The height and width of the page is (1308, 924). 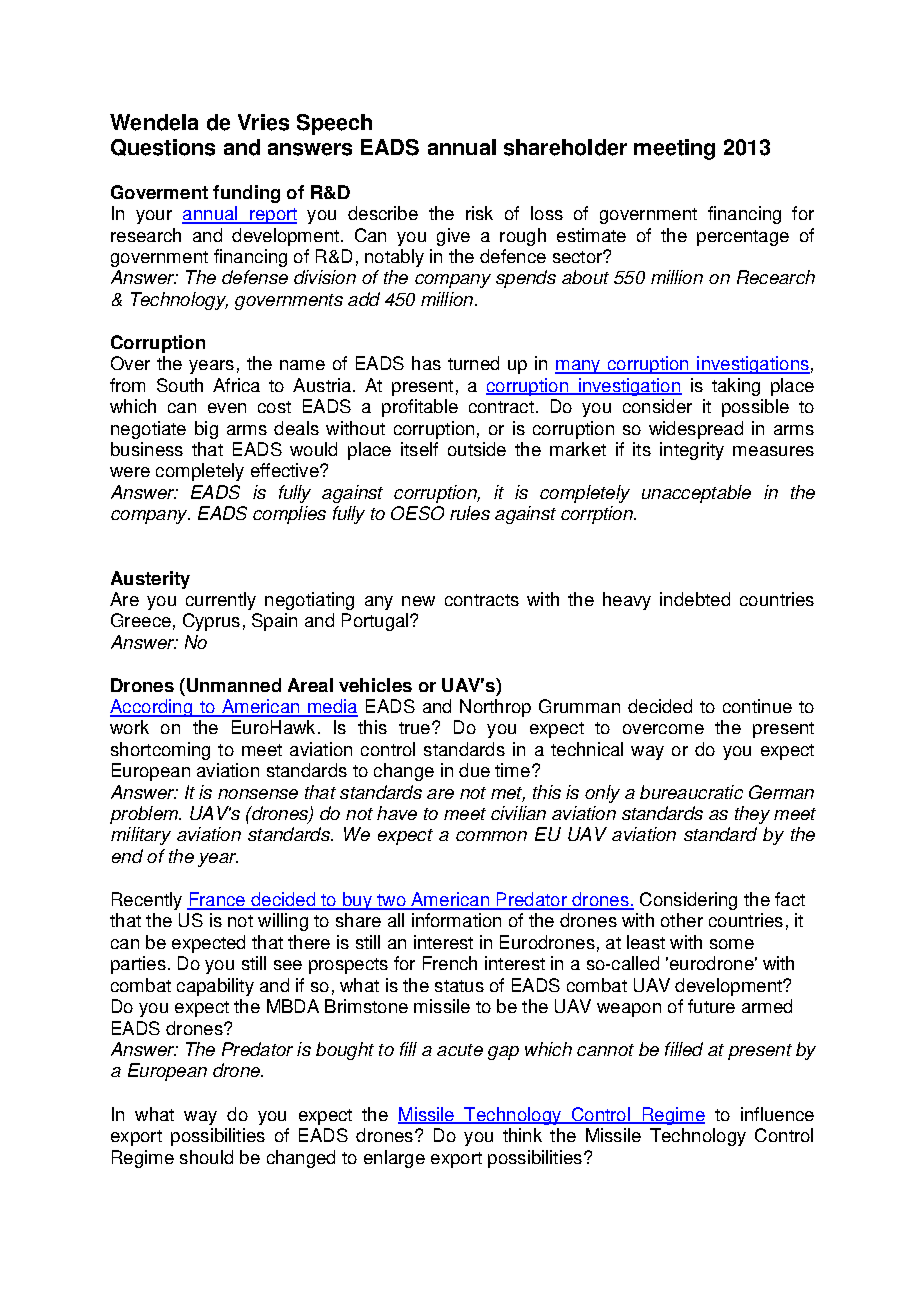 What do you see at coordinates (479, 213) in the page?
I see `risk` at bounding box center [479, 213].
